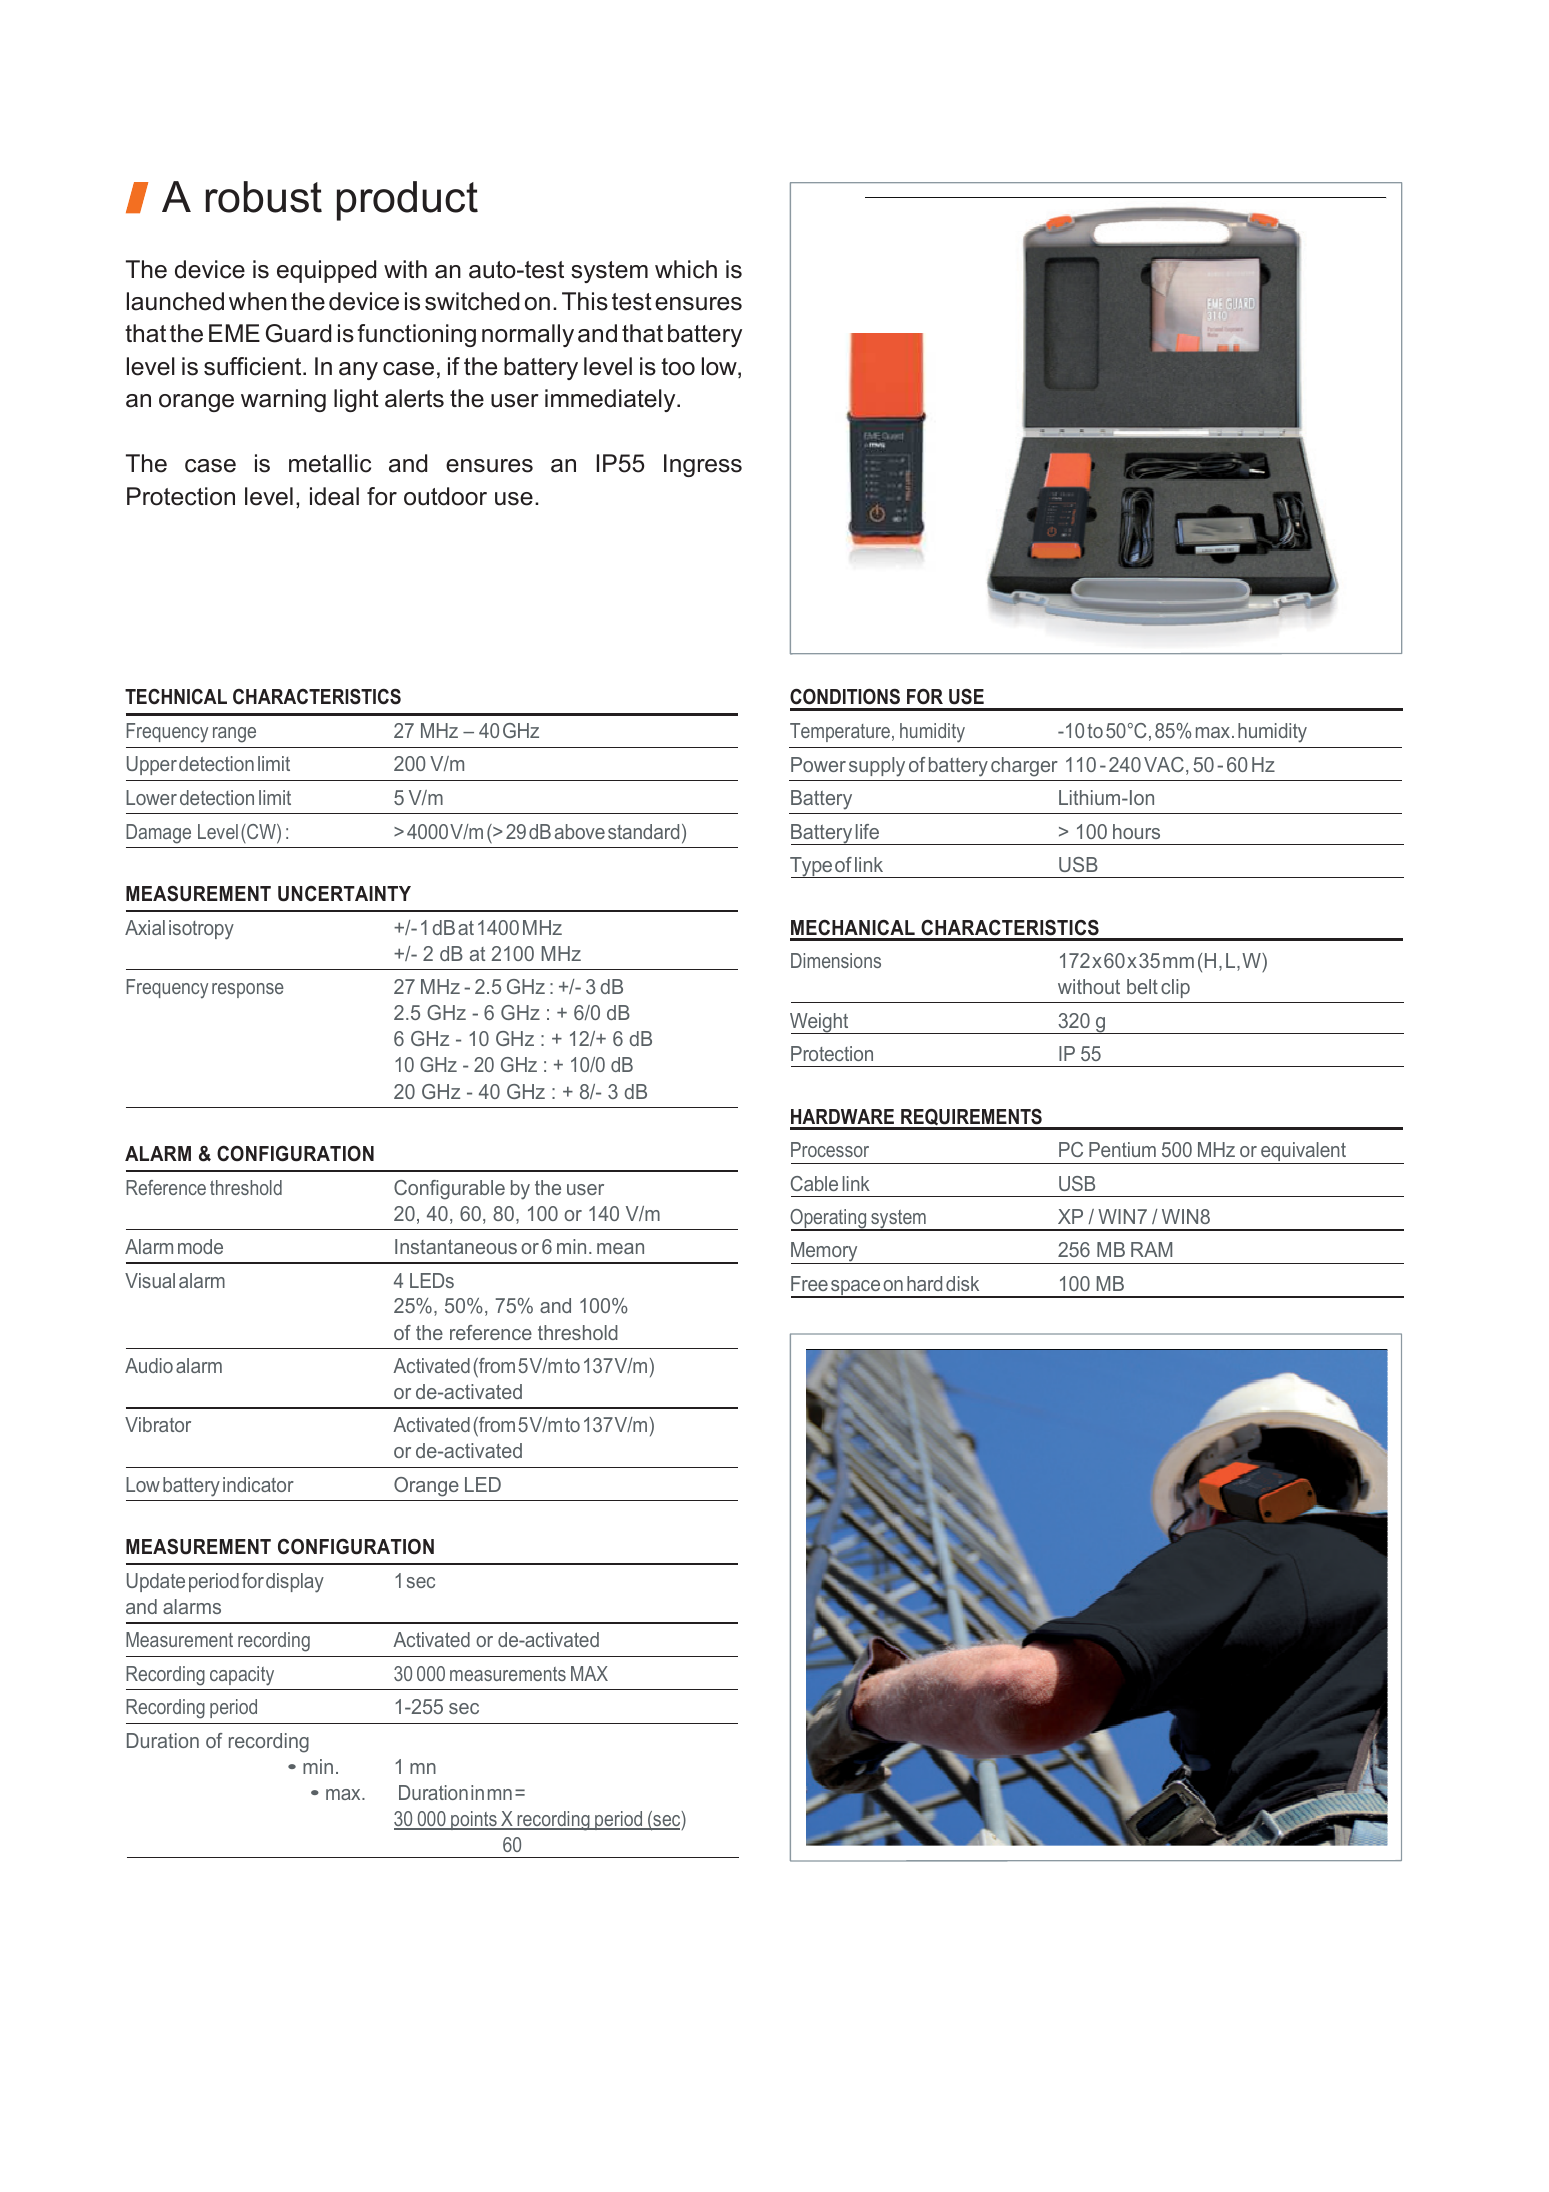 This screenshot has height=2192, width=1549. What do you see at coordinates (176, 697) in the screenshot?
I see `TECHNICAL` at bounding box center [176, 697].
